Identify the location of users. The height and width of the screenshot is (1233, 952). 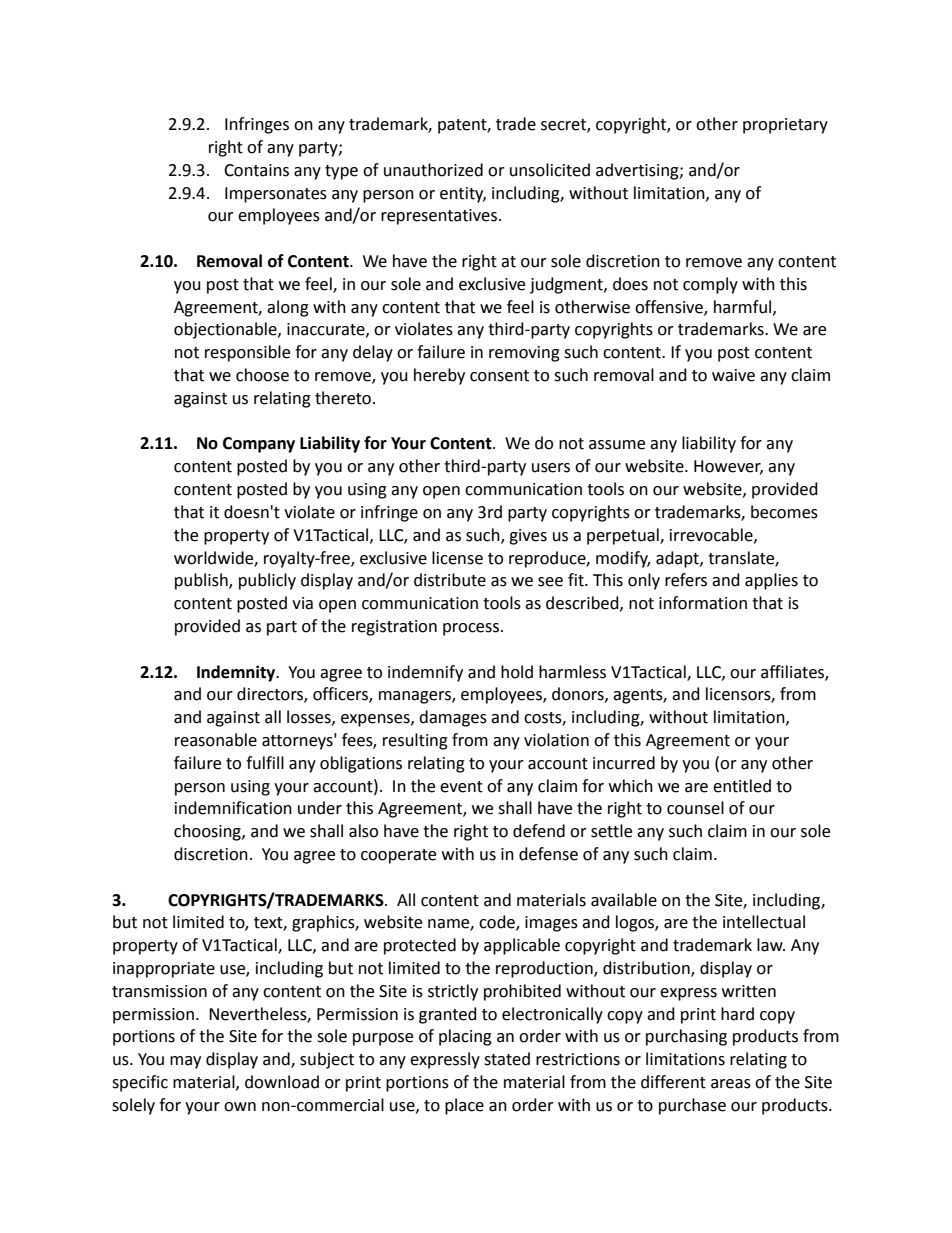
(551, 468).
